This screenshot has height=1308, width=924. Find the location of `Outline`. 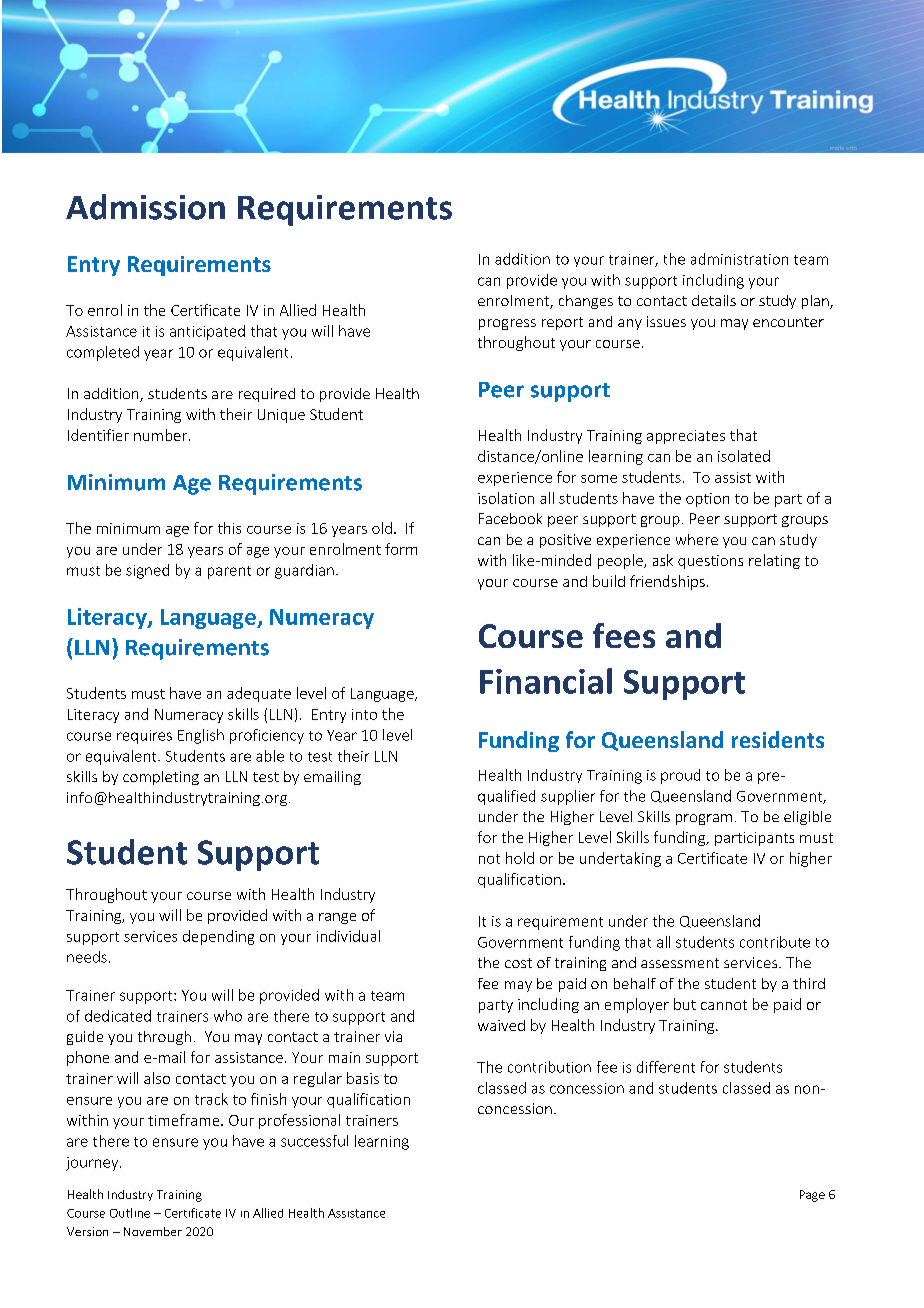

Outline is located at coordinates (130, 1213).
